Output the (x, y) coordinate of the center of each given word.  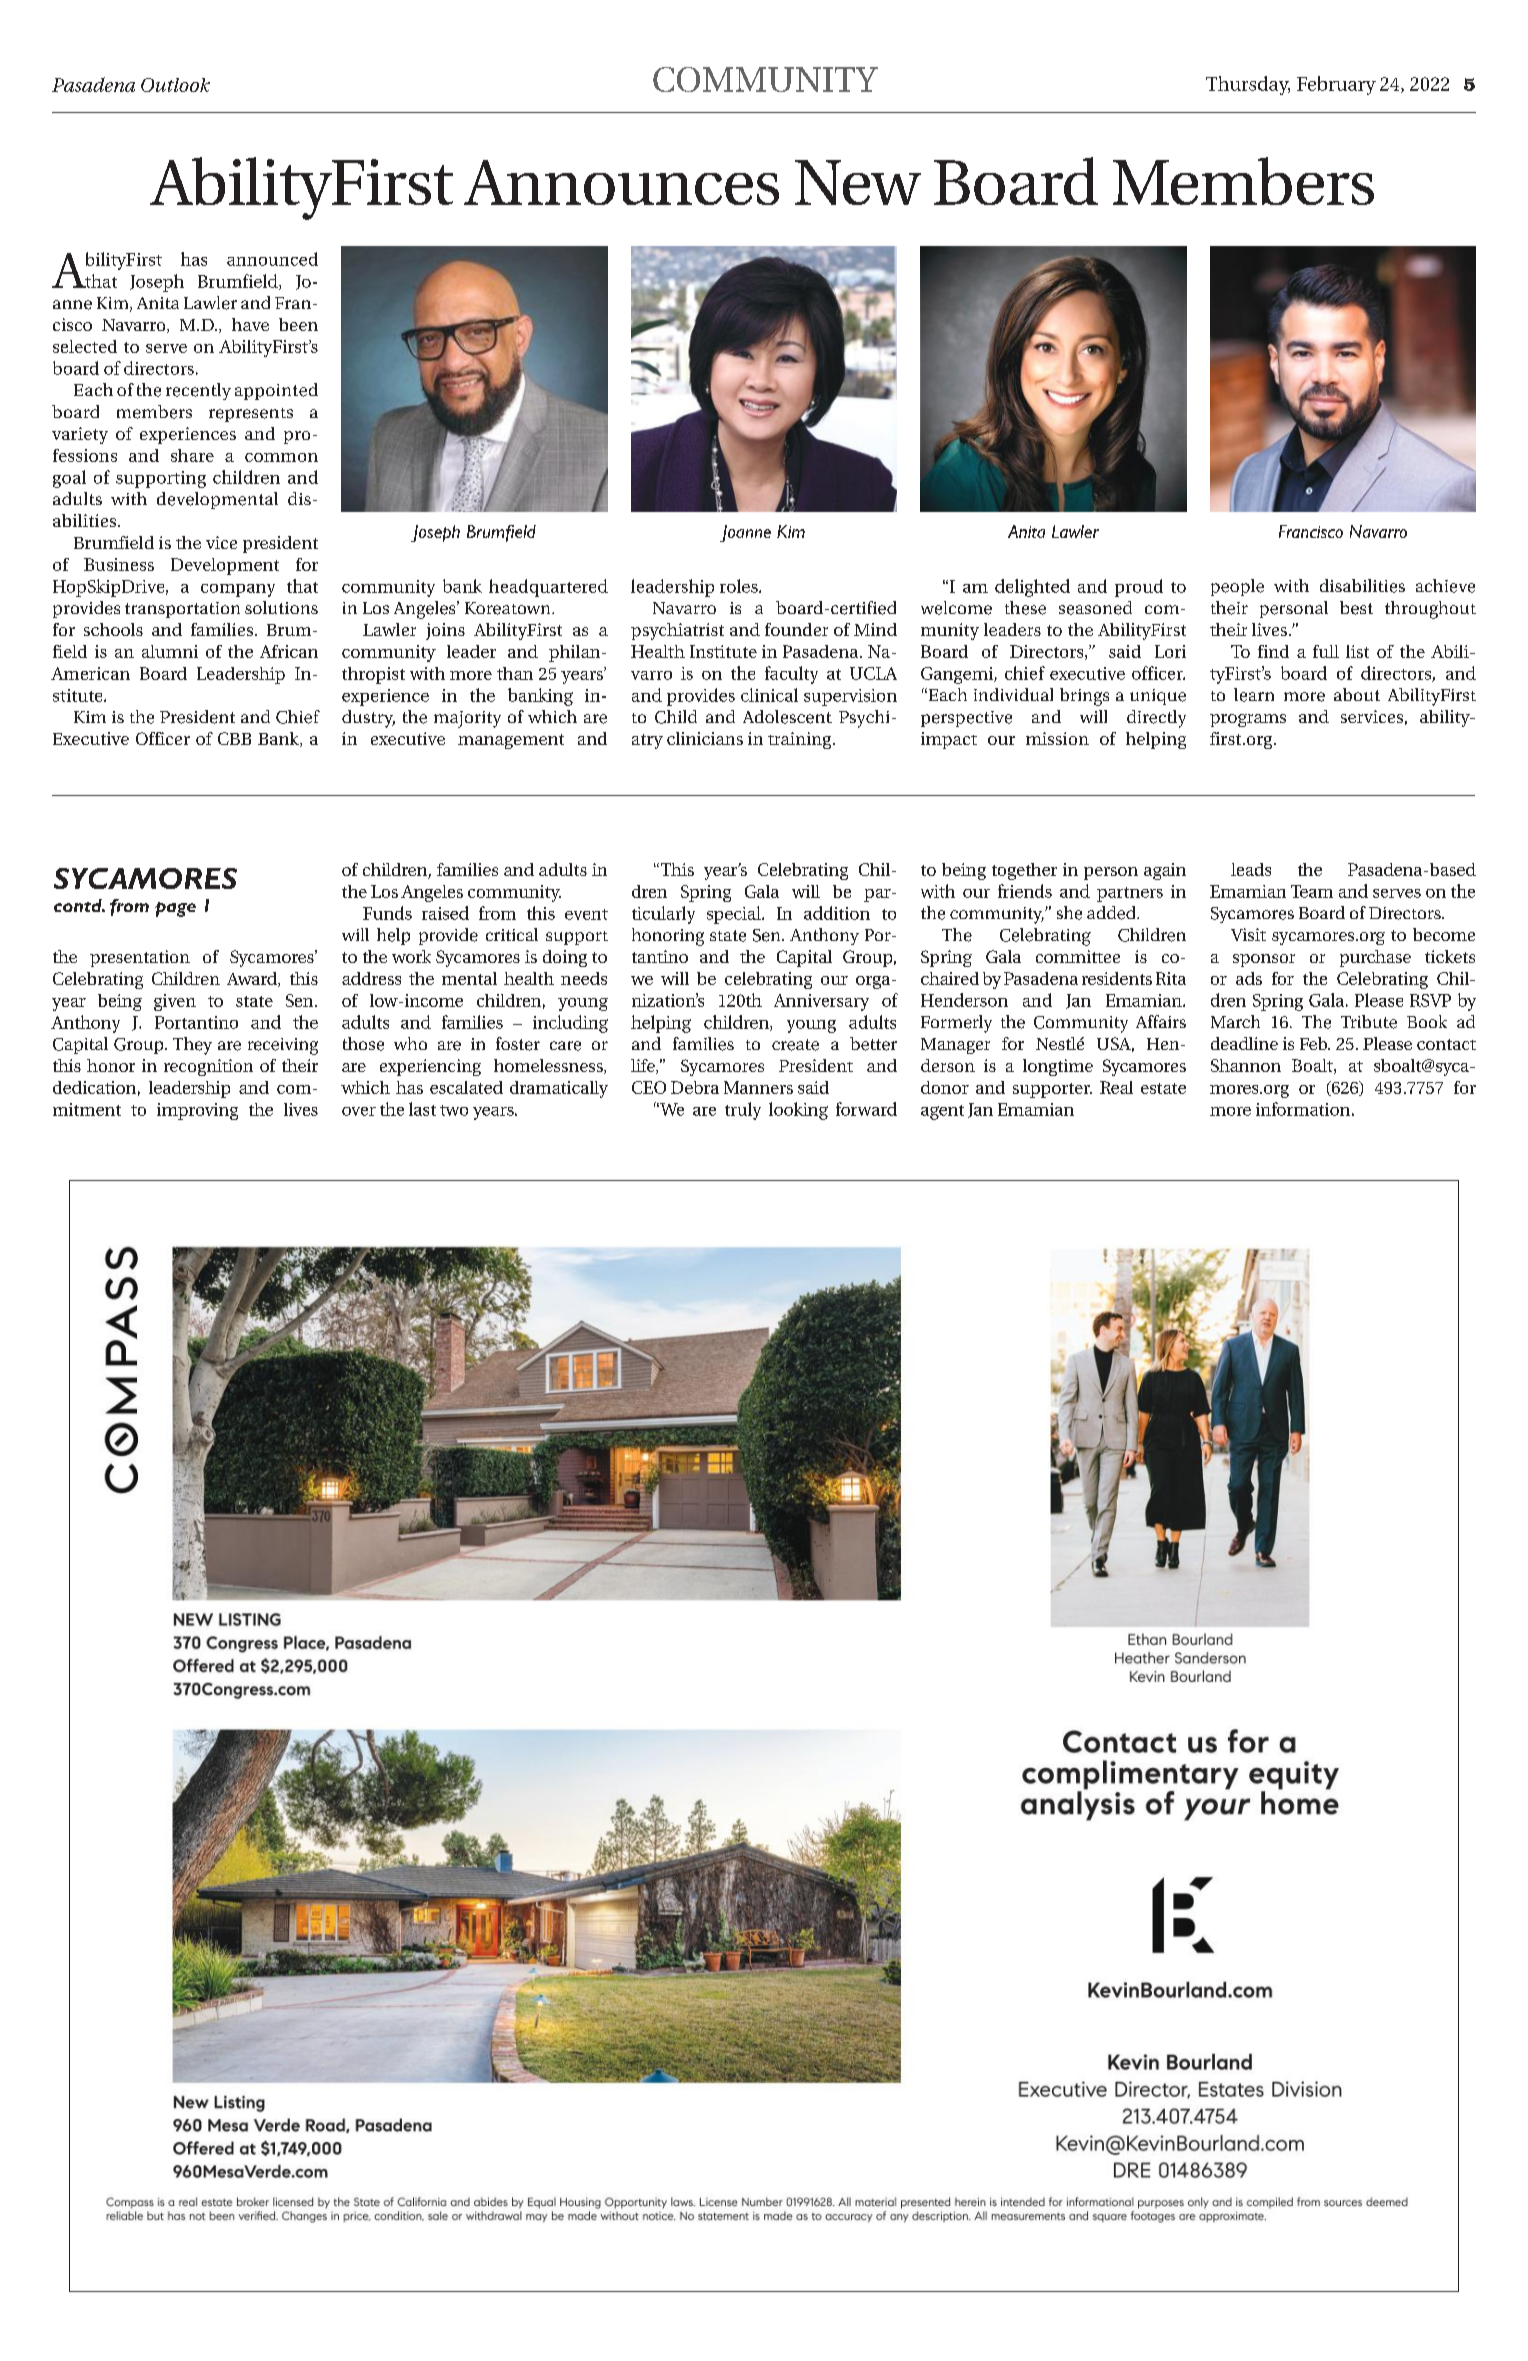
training (801, 740)
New (858, 182)
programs (1248, 720)
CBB (234, 738)
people (1237, 587)
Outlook (175, 85)
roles (740, 586)
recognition (208, 1067)
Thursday (1248, 85)
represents (251, 415)
